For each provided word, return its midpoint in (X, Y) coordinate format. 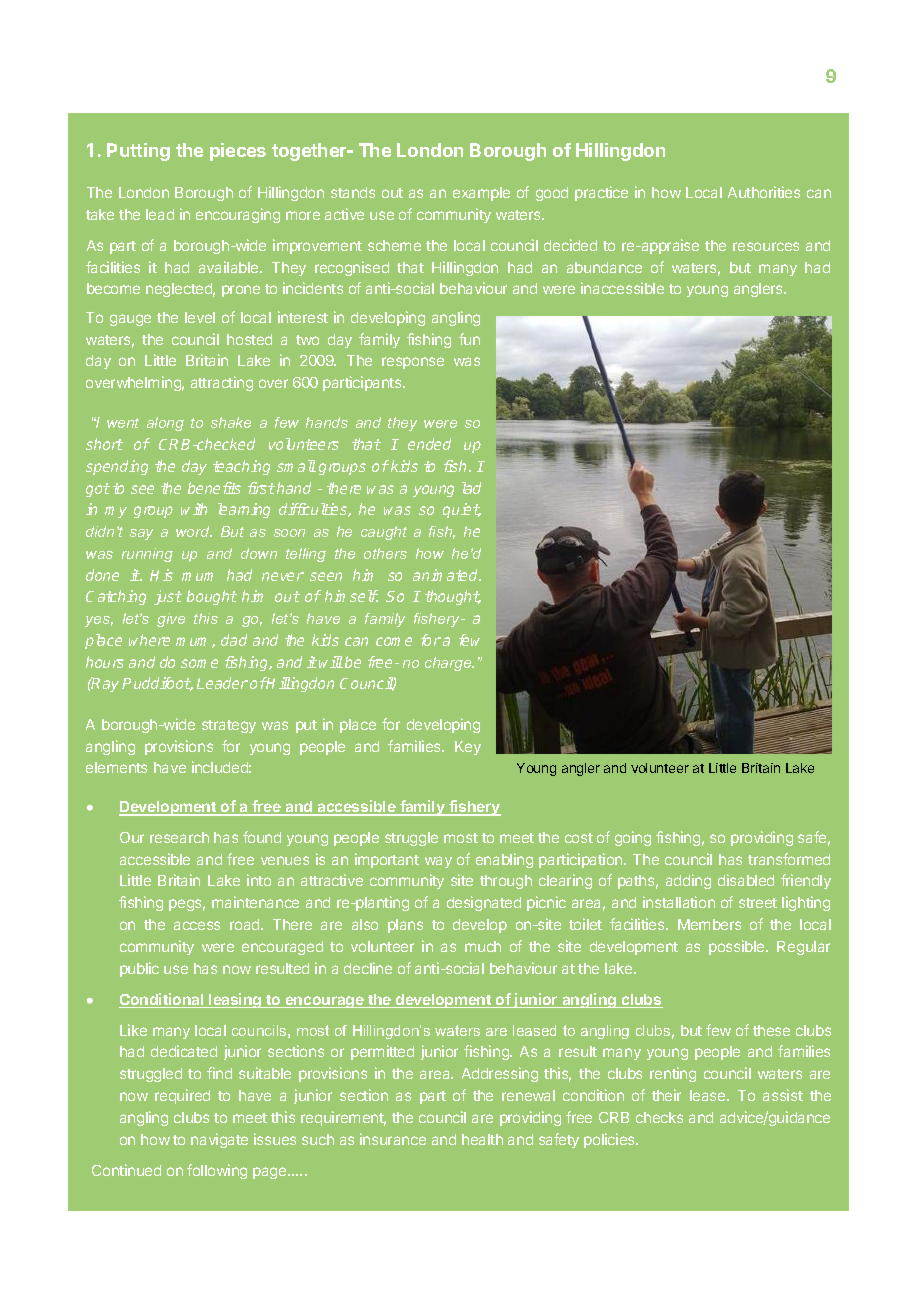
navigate (219, 1140)
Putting (138, 152)
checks (659, 1117)
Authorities (764, 192)
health (482, 1139)
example (481, 194)
